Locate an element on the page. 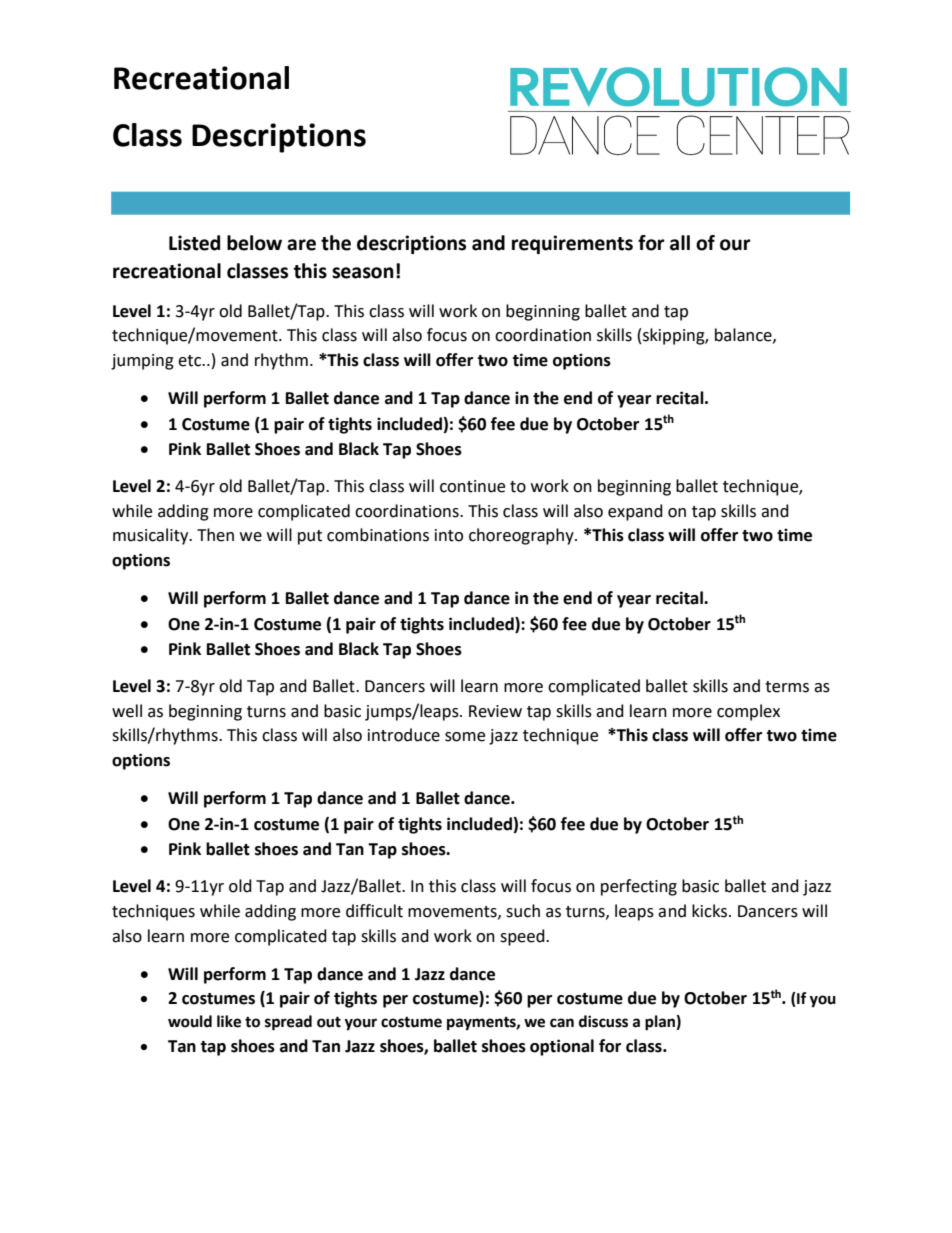  terms is located at coordinates (787, 687).
